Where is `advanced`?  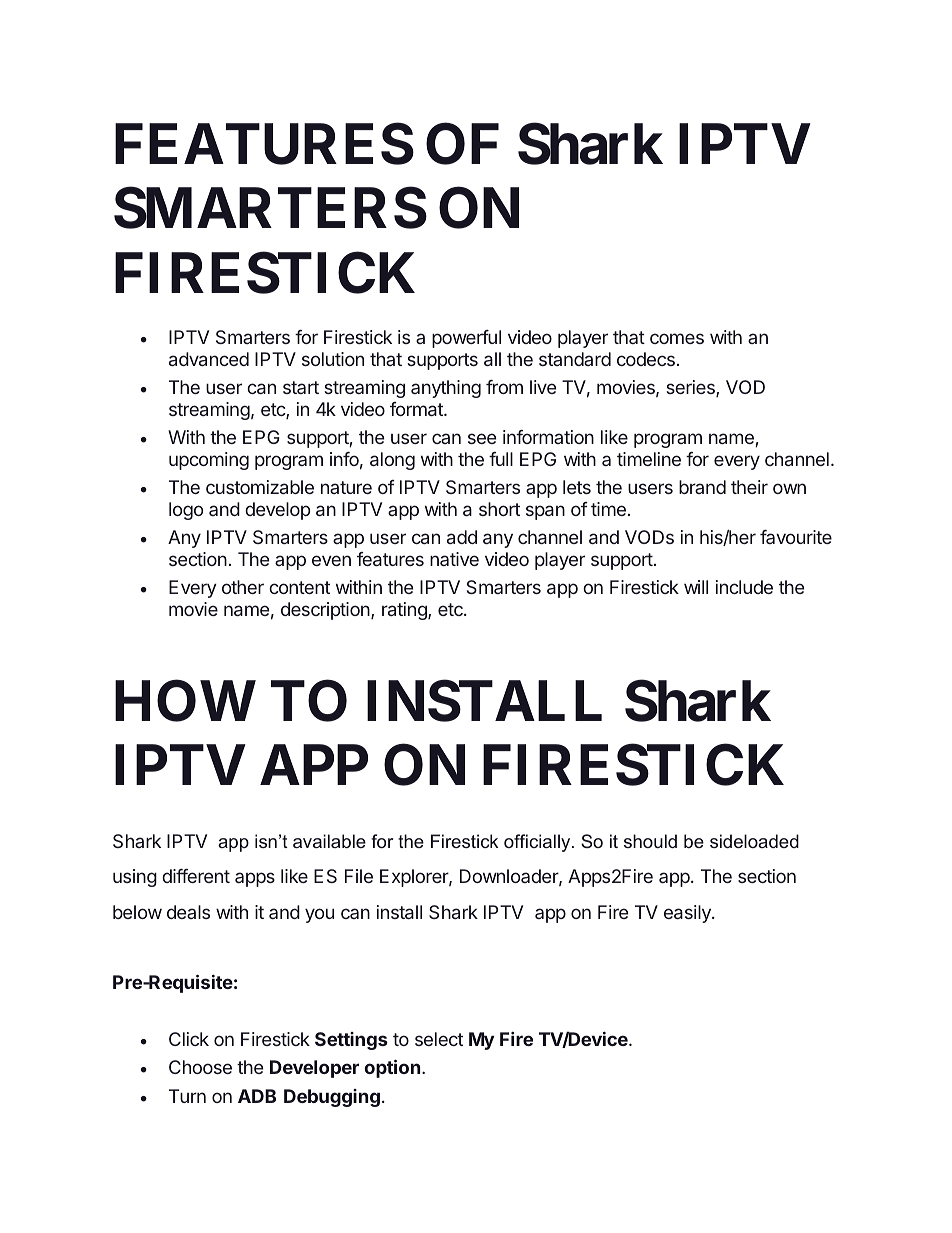 advanced is located at coordinates (209, 359).
